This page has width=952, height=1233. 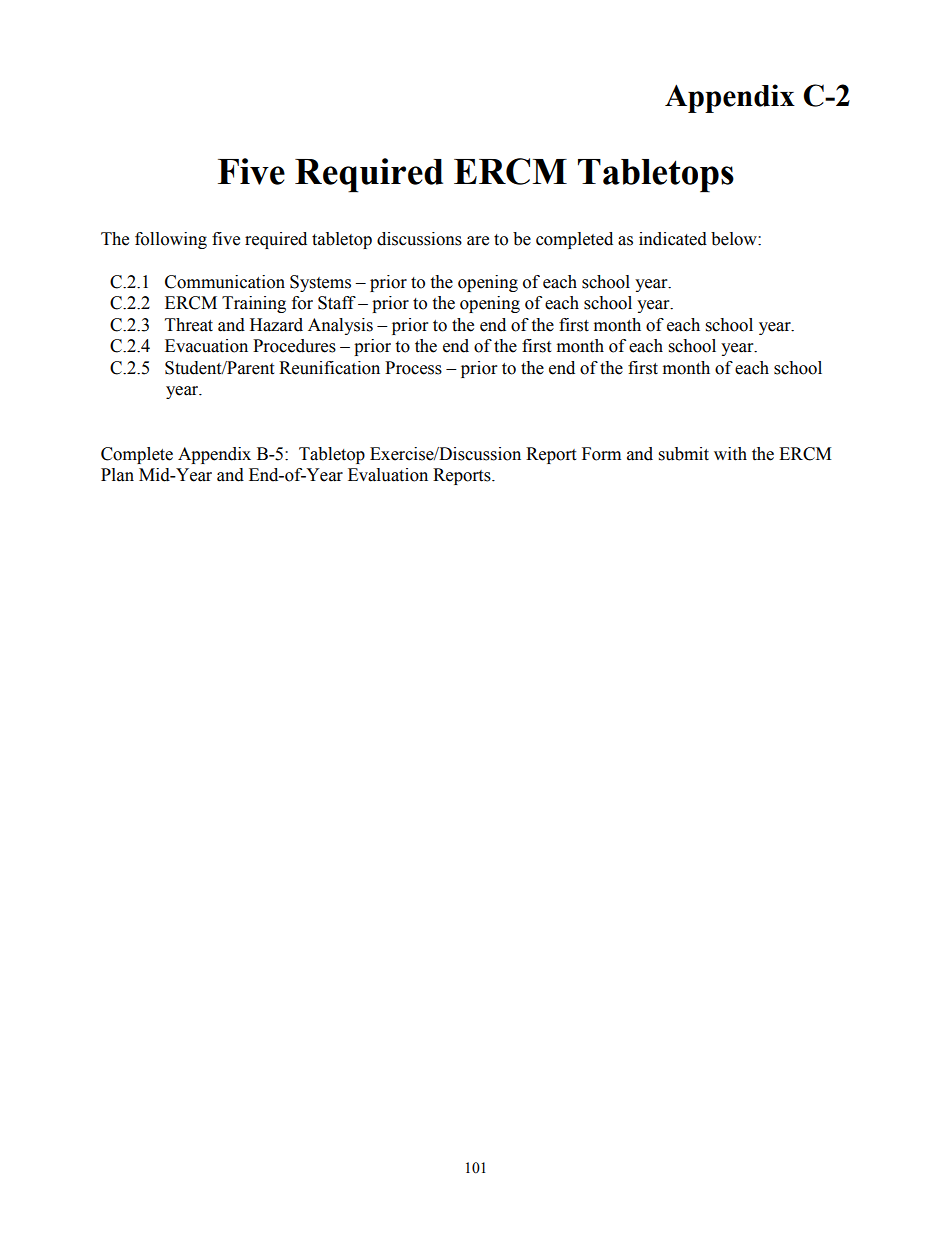 What do you see at coordinates (673, 239) in the page?
I see `indicated` at bounding box center [673, 239].
